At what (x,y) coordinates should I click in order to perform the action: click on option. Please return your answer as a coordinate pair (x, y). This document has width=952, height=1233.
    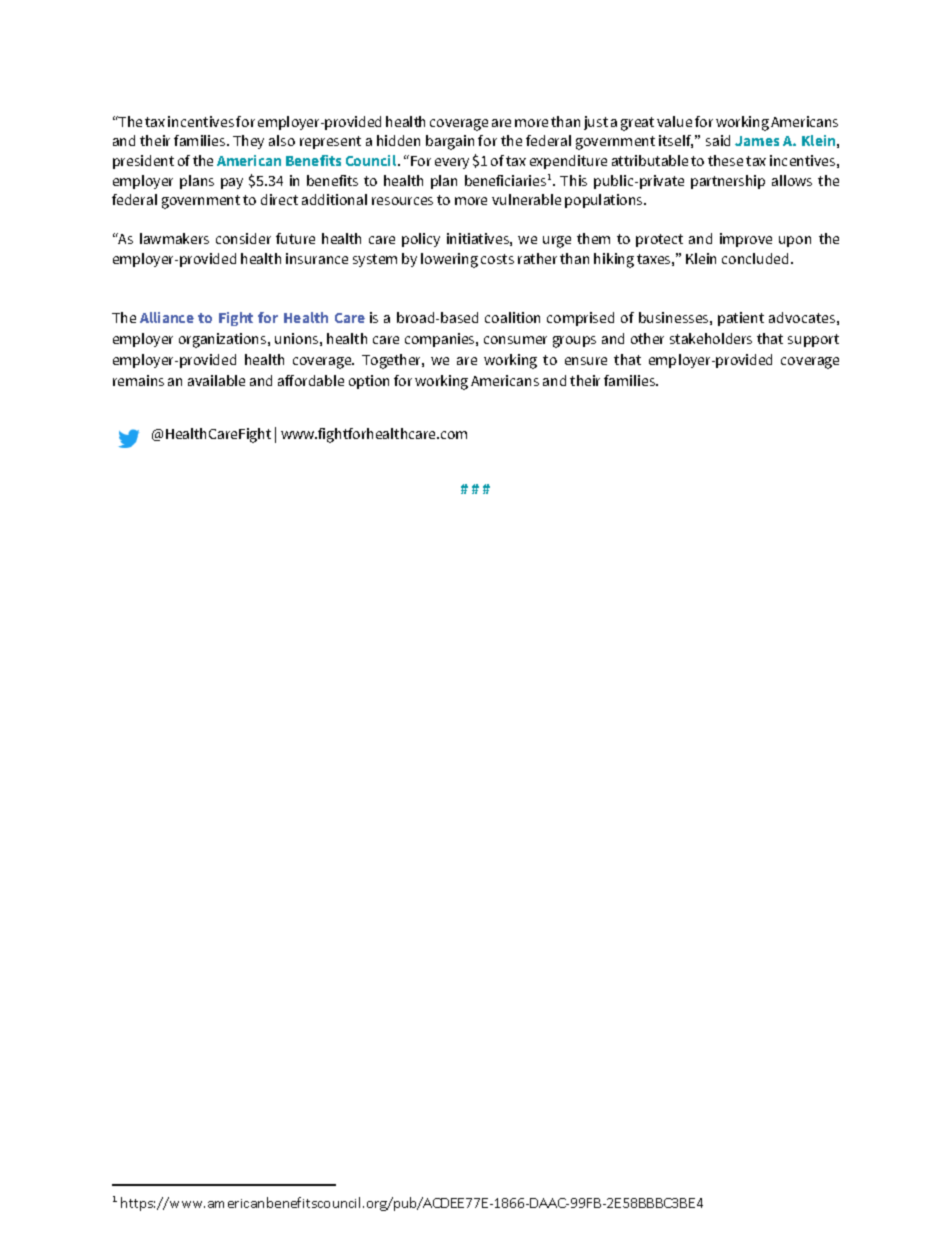
    Looking at the image, I should click on (369, 382).
